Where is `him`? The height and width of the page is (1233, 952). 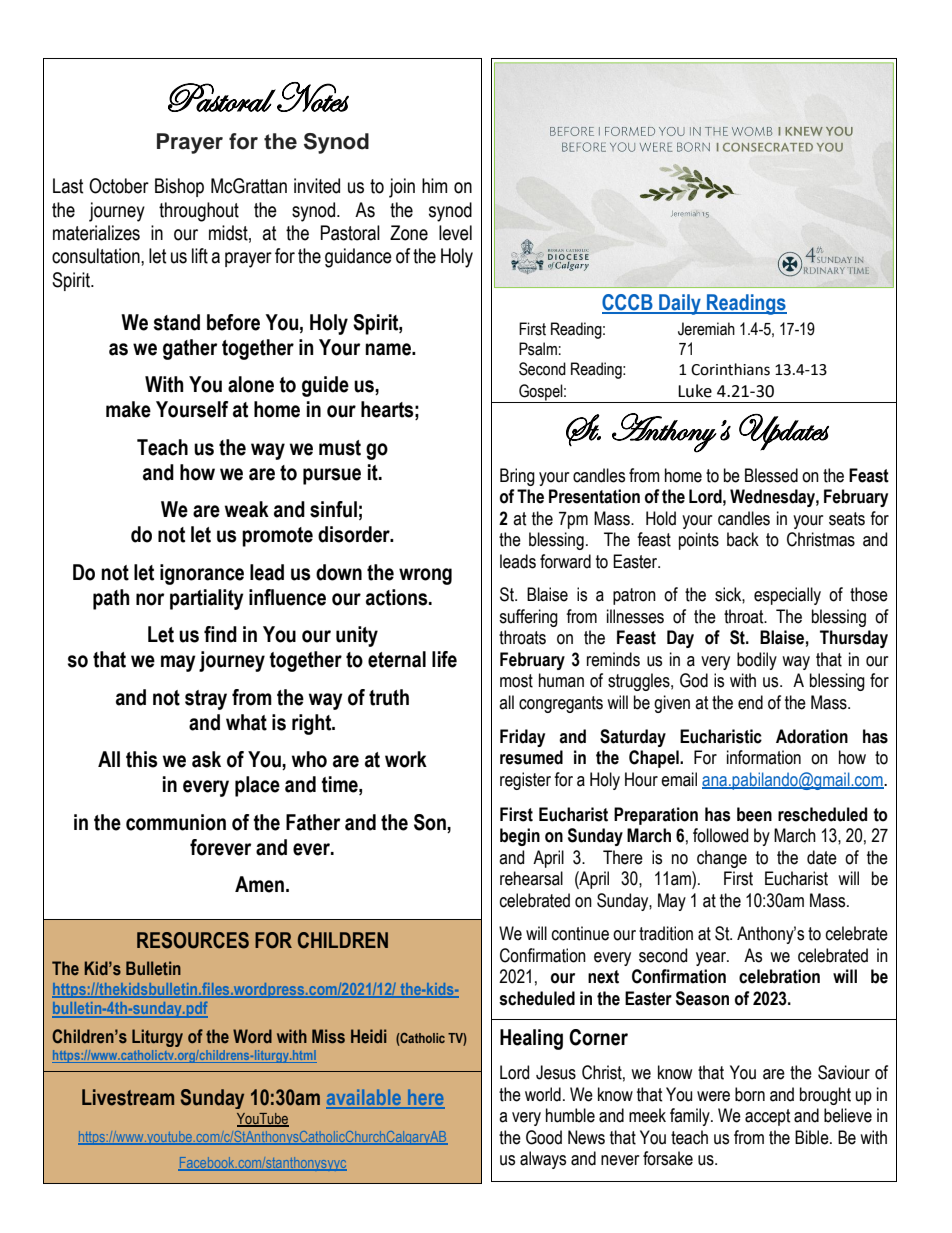 him is located at coordinates (434, 185).
